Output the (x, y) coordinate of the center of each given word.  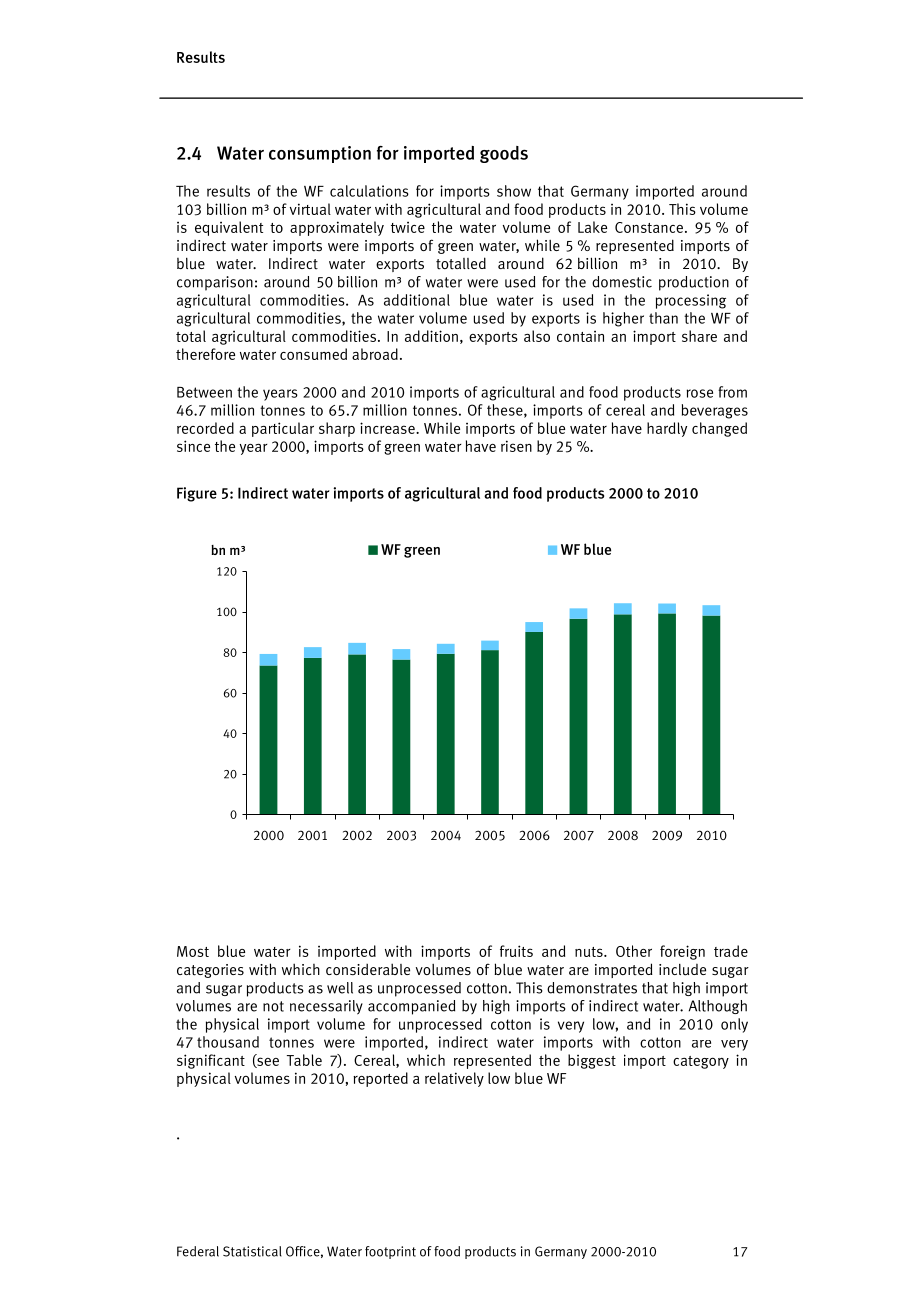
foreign (682, 952)
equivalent (229, 228)
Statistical (252, 1251)
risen (516, 446)
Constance (649, 227)
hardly (667, 429)
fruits (516, 951)
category (701, 1062)
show (514, 191)
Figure (197, 494)
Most (193, 951)
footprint (390, 1252)
